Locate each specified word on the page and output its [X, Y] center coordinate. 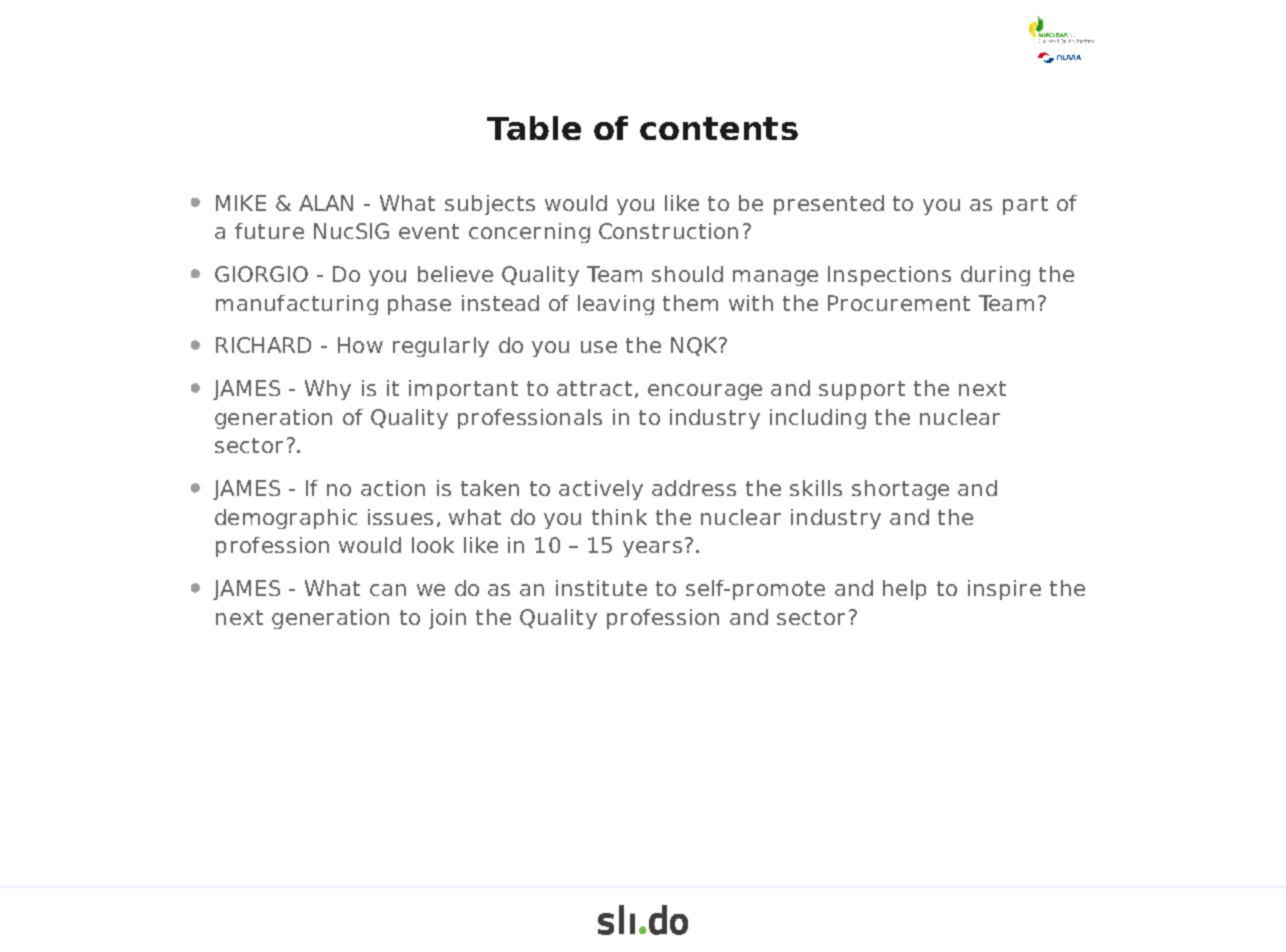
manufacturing [297, 305]
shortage [900, 490]
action [393, 488]
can [388, 590]
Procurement [899, 303]
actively [601, 490]
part [1025, 205]
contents [719, 128]
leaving [616, 305]
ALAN [326, 203]
